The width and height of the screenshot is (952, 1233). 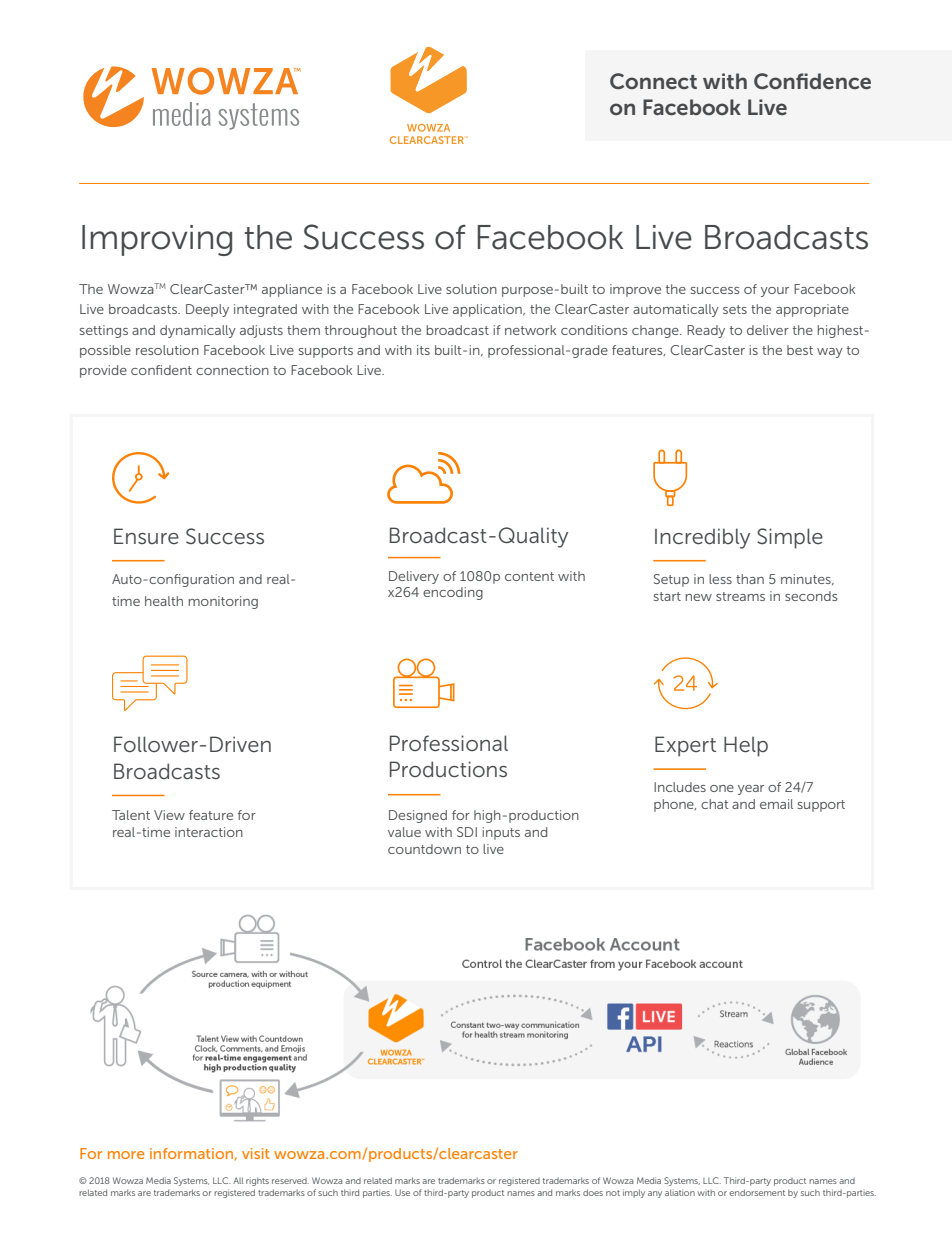 What do you see at coordinates (146, 536) in the screenshot?
I see `Ensure` at bounding box center [146, 536].
